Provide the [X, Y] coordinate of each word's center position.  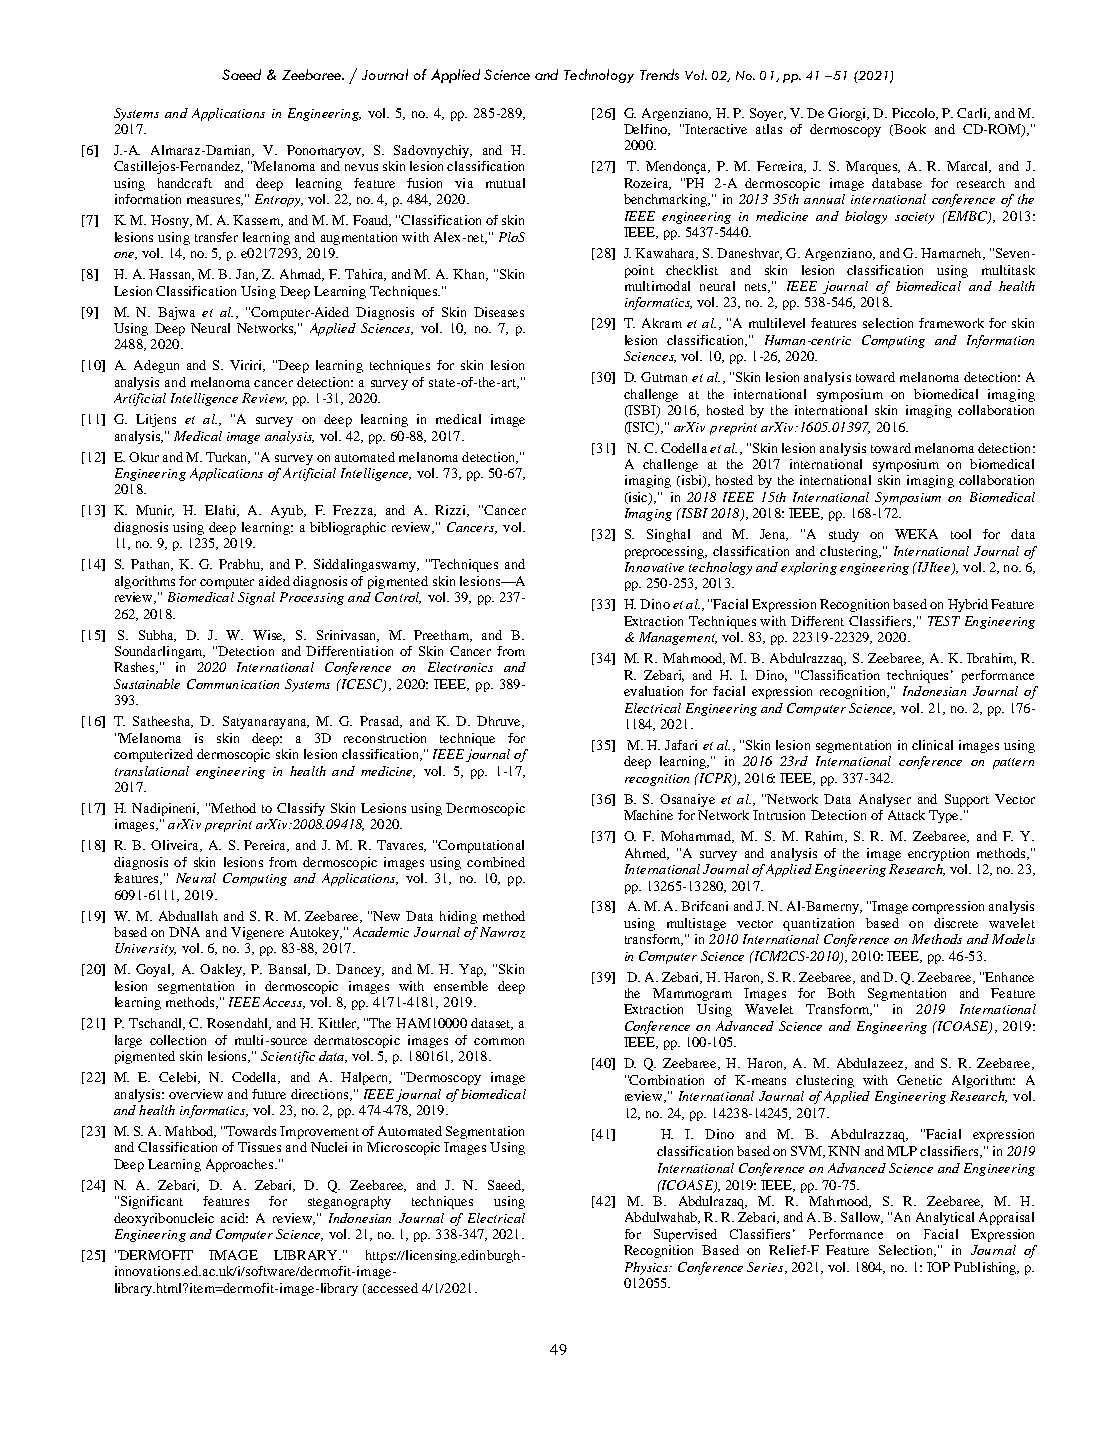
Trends [659, 74]
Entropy [279, 200]
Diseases [499, 312]
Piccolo [915, 114]
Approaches [241, 1165]
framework [951, 323]
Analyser [885, 800]
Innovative [654, 567]
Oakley [222, 970]
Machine [648, 815]
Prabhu [240, 565]
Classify [301, 809]
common [499, 1041]
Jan [247, 275]
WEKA [916, 534]
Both [841, 993]
